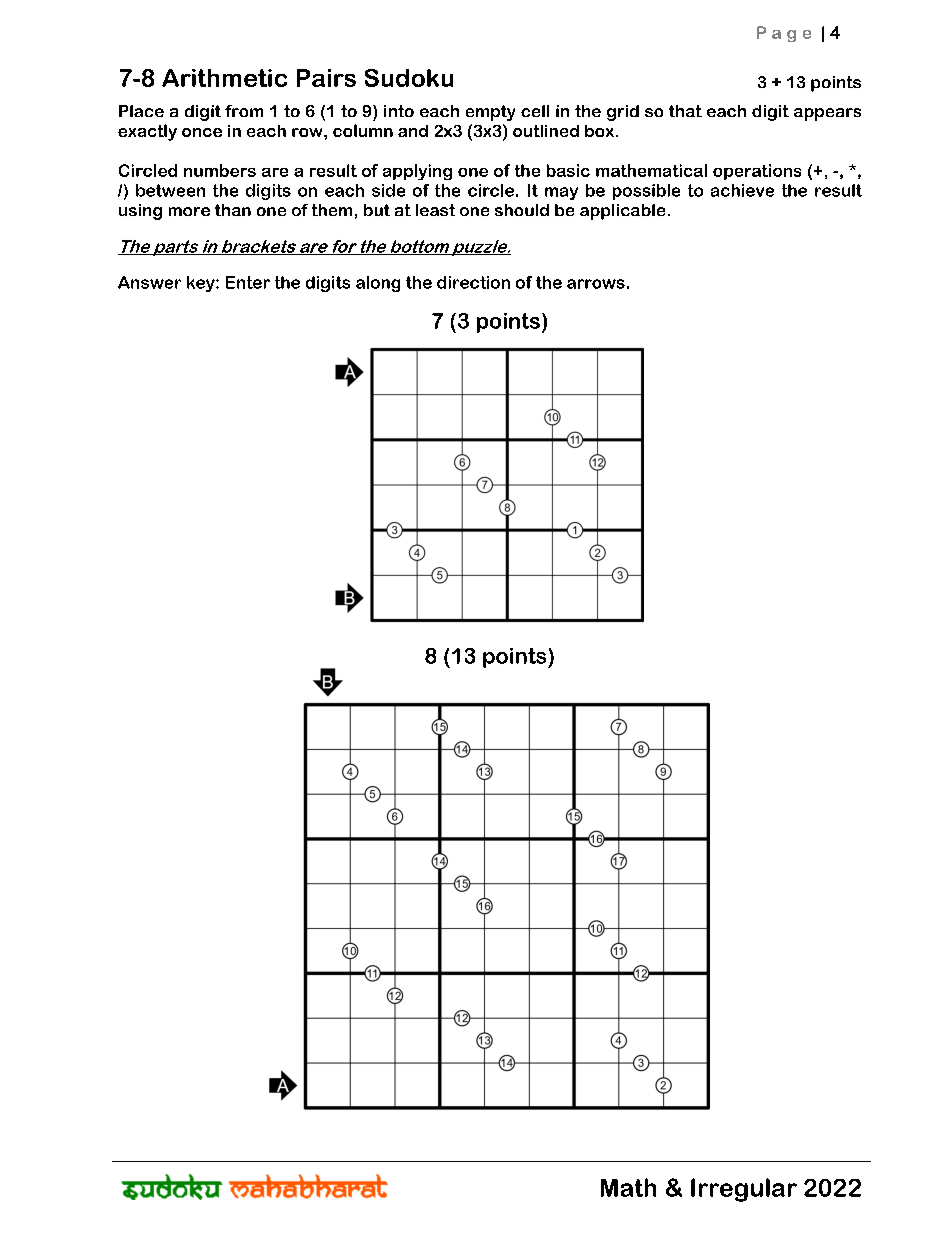  What do you see at coordinates (473, 282) in the page?
I see `direction` at bounding box center [473, 282].
